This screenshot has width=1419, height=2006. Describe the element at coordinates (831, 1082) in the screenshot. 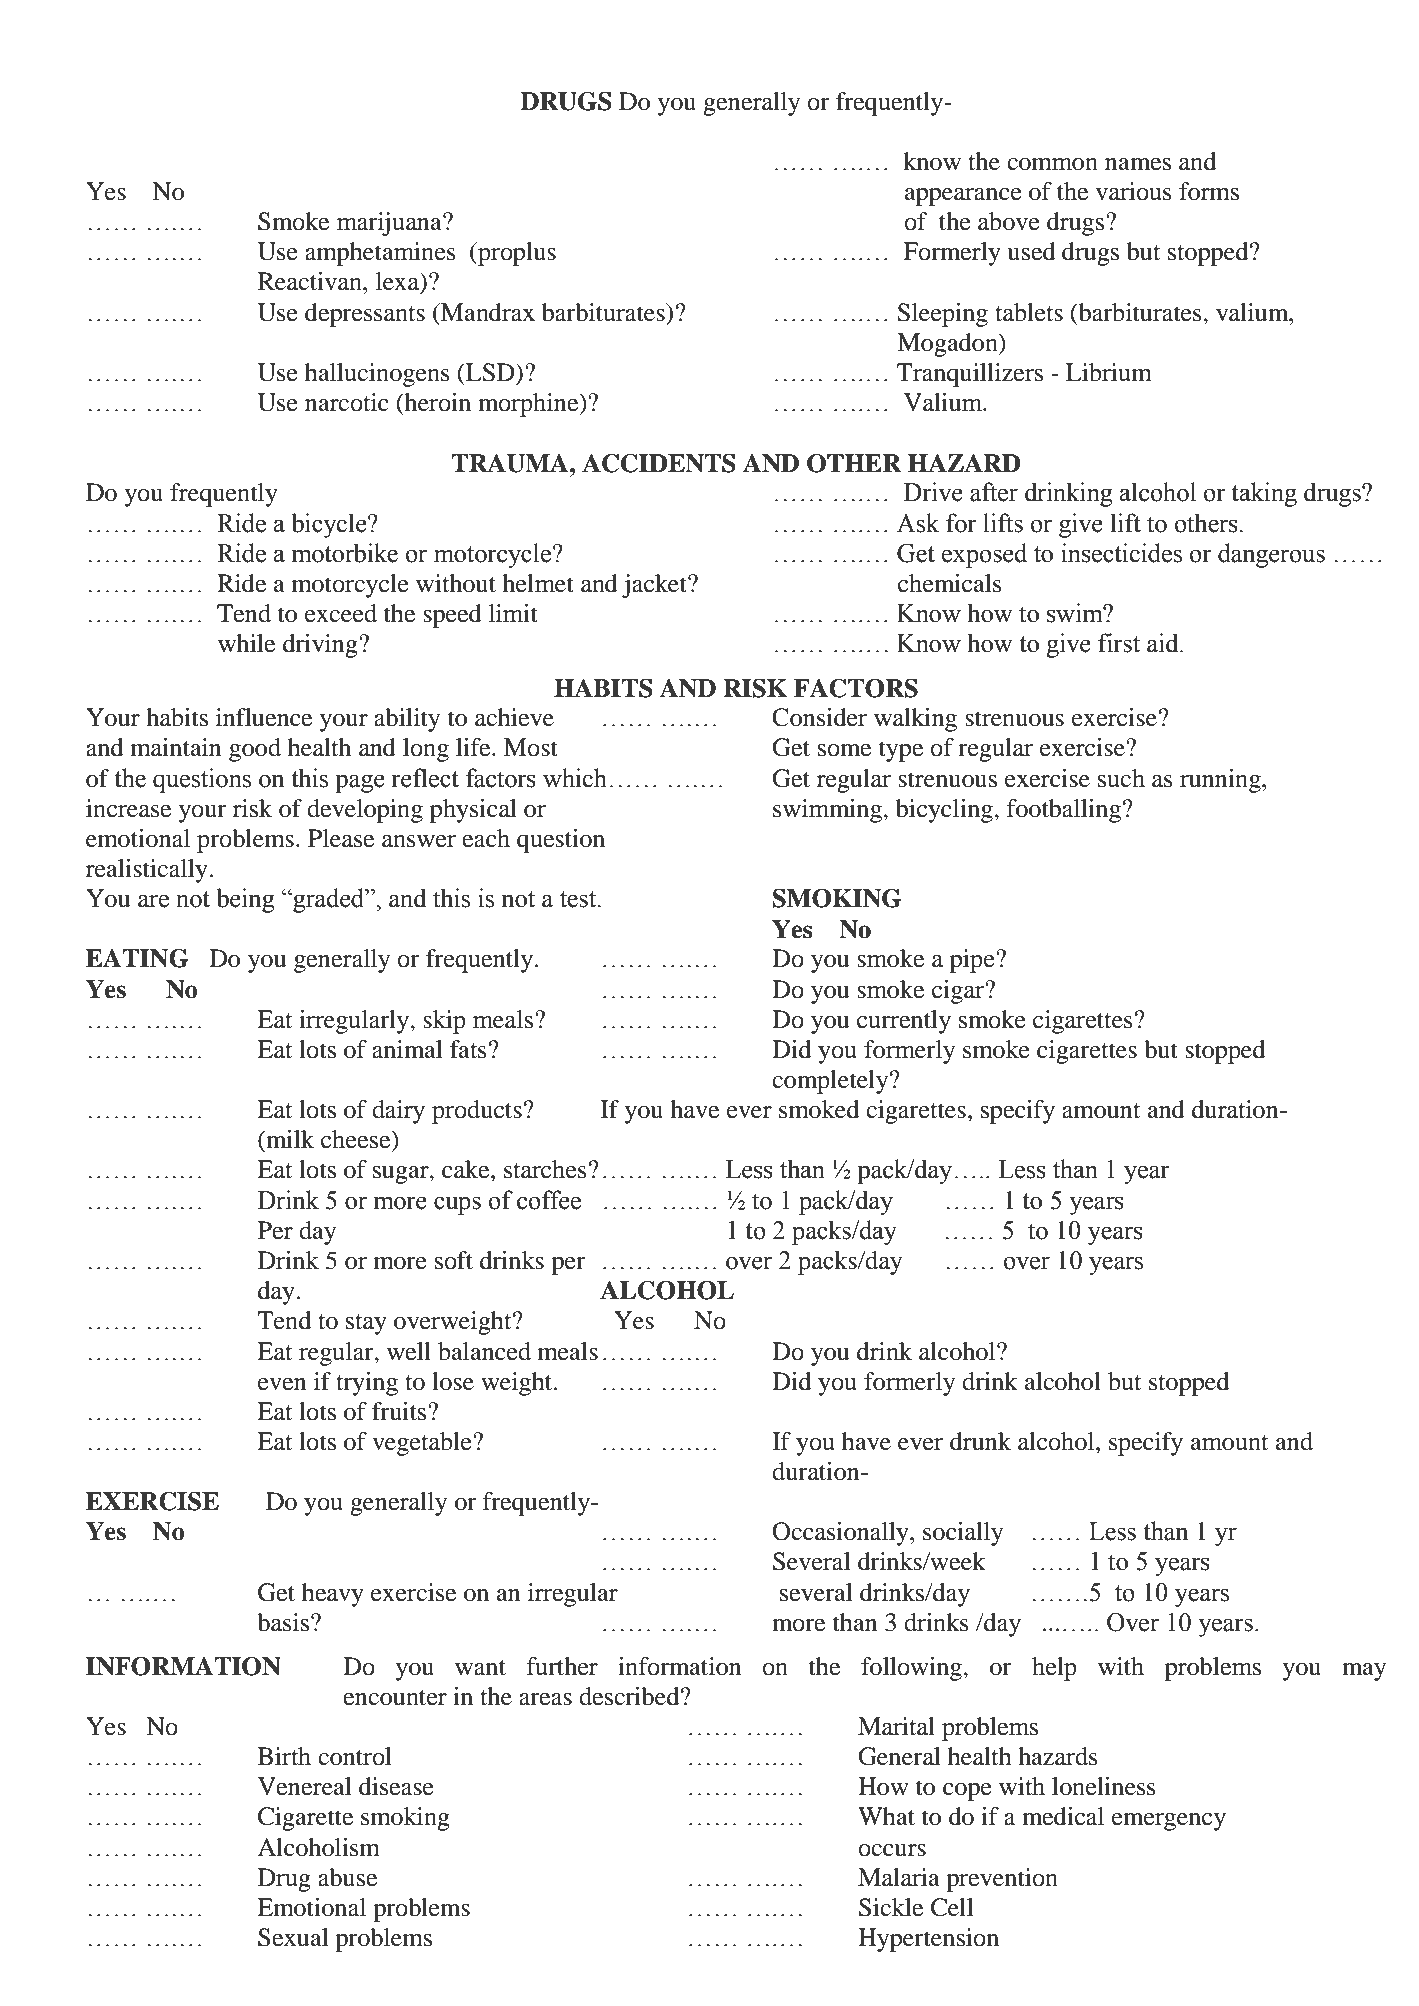

I see `completely` at that location.
